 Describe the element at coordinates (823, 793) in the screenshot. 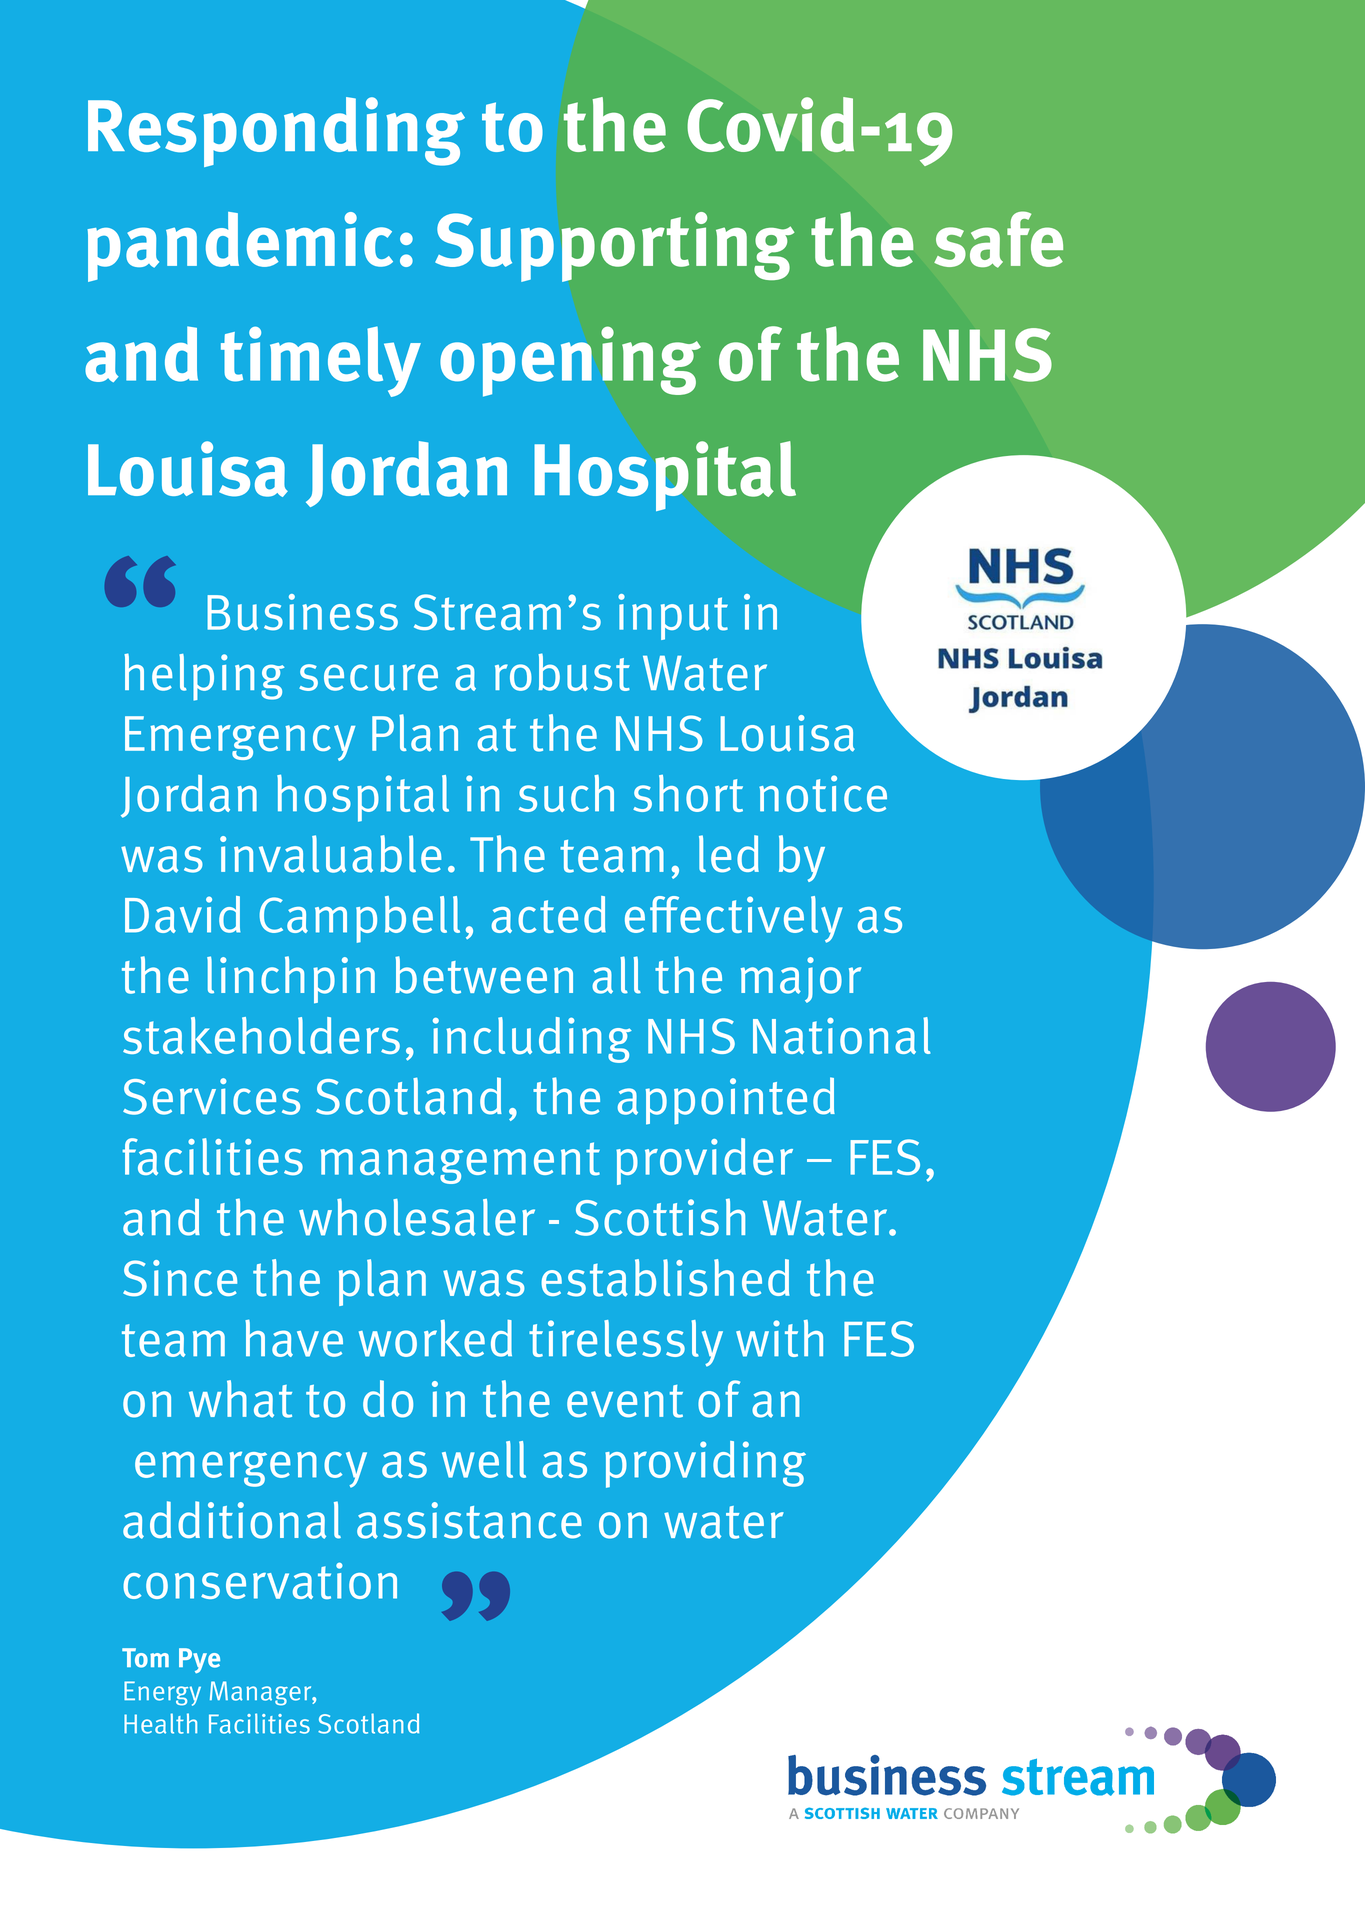

I see `notice` at that location.
